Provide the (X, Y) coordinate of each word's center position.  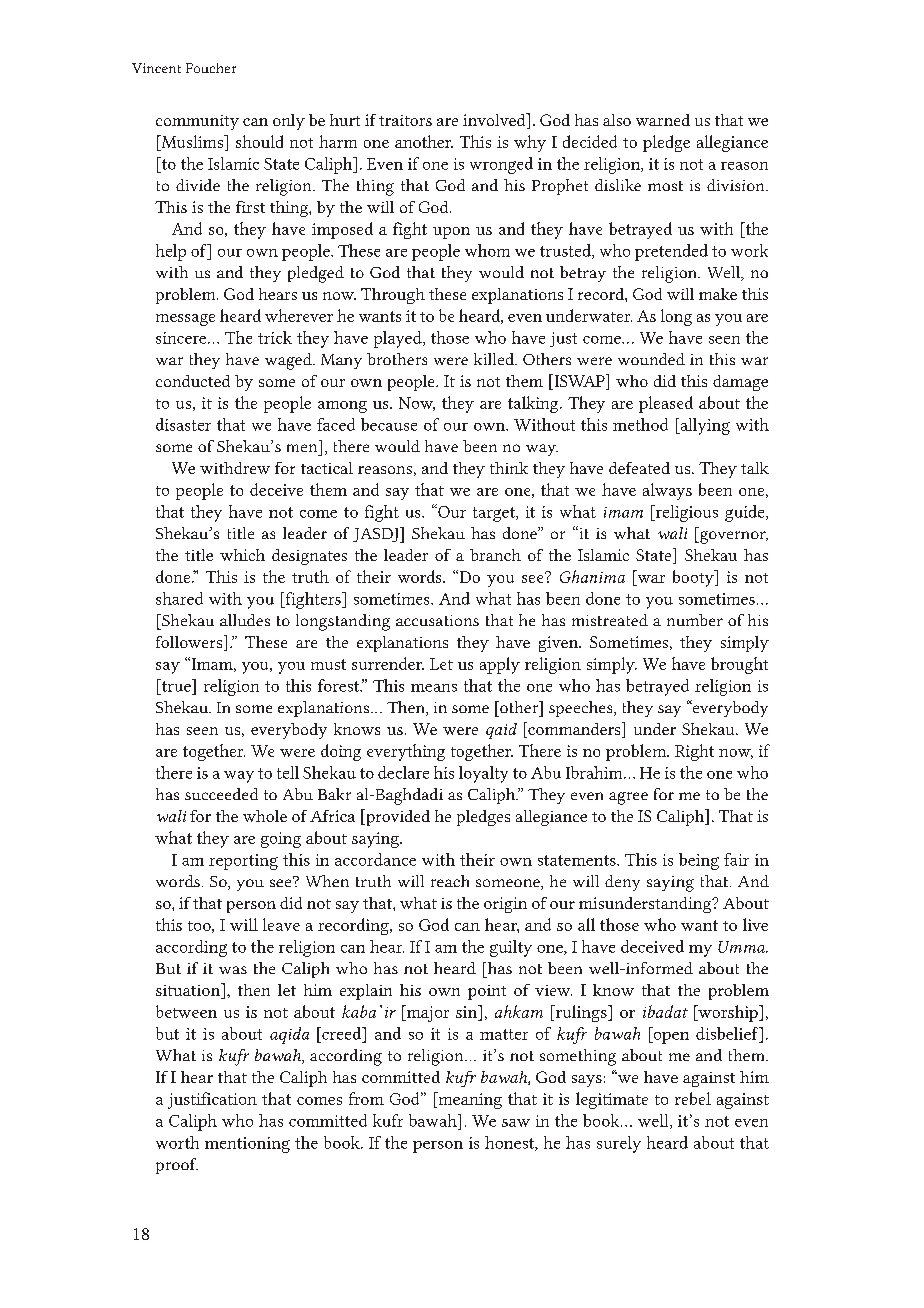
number (695, 620)
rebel (693, 1098)
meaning (469, 1100)
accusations (437, 620)
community (197, 122)
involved (495, 121)
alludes (245, 620)
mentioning (247, 1145)
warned (663, 120)
